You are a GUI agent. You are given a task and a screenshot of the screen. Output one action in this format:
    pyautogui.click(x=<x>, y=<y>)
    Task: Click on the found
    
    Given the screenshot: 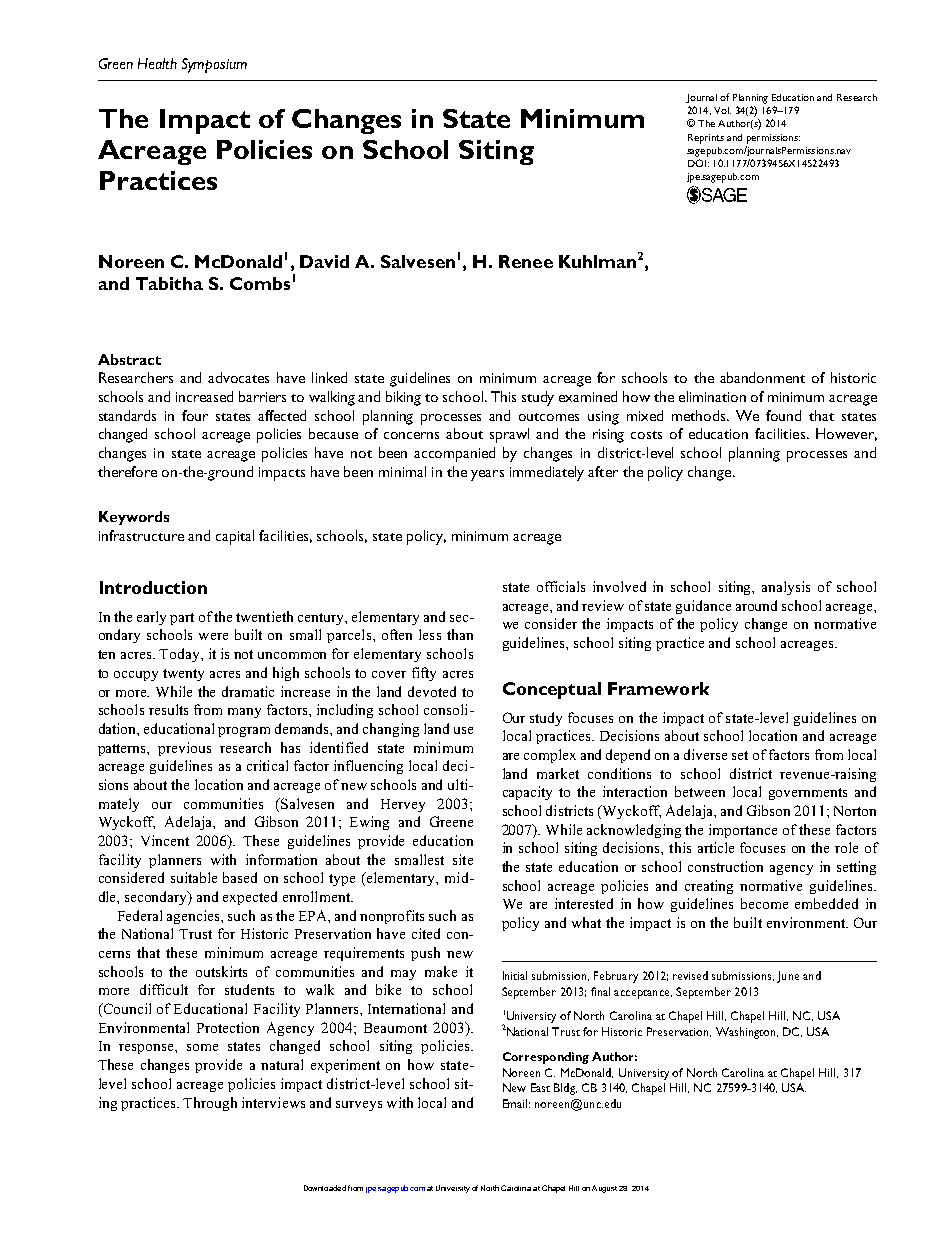 What is the action you would take?
    pyautogui.click(x=783, y=415)
